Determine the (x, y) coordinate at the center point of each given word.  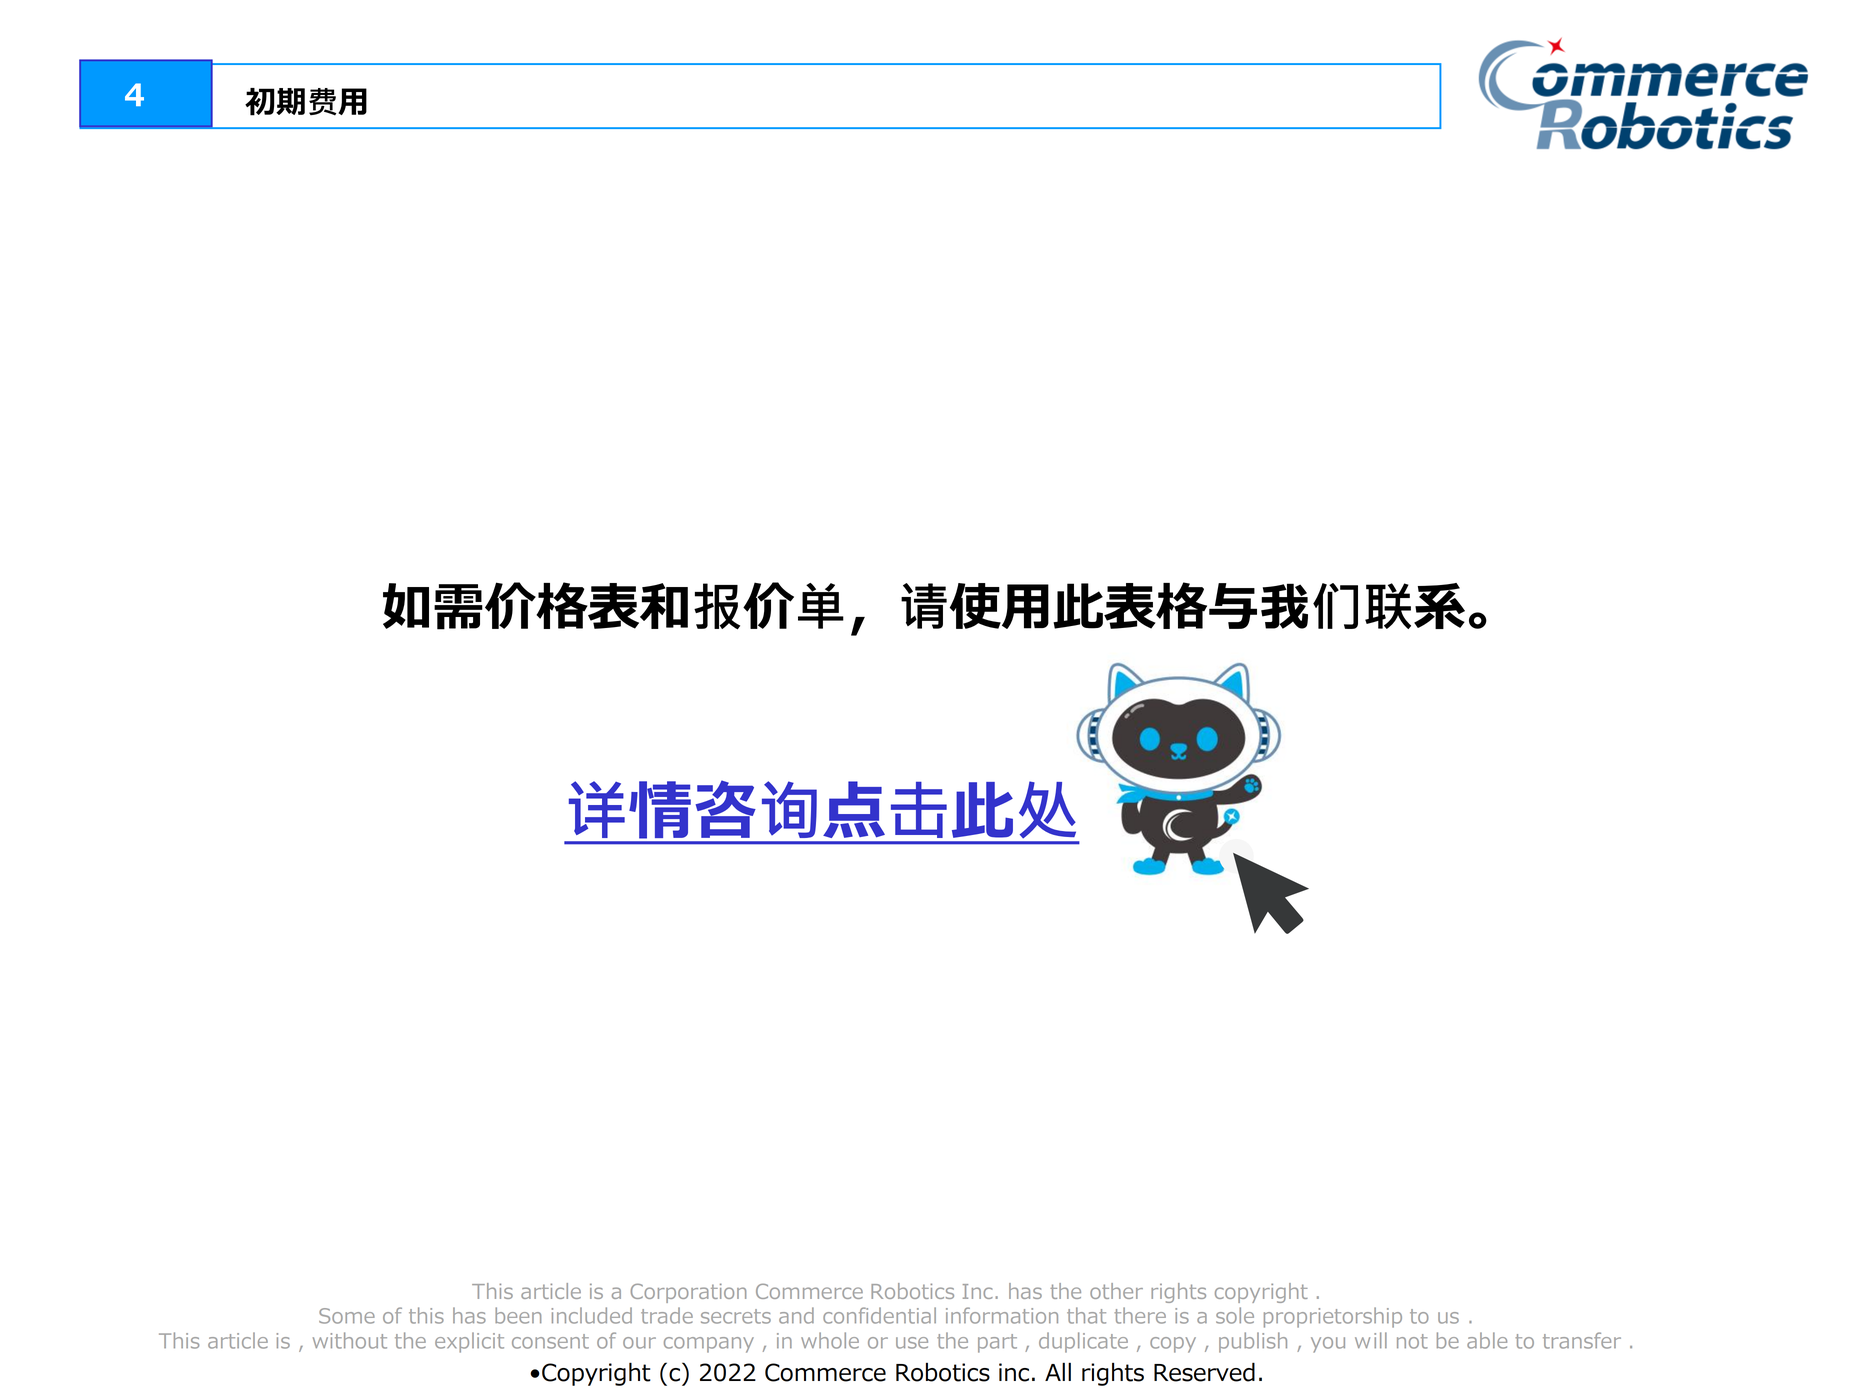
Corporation (688, 1293)
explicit (469, 1342)
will (1371, 1340)
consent (550, 1341)
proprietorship (1333, 1317)
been (518, 1315)
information (1002, 1315)
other (1116, 1291)
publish (1253, 1342)
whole (830, 1340)
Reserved (1204, 1372)
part (997, 1343)
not (1412, 1341)
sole (1235, 1315)
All (1058, 1371)
